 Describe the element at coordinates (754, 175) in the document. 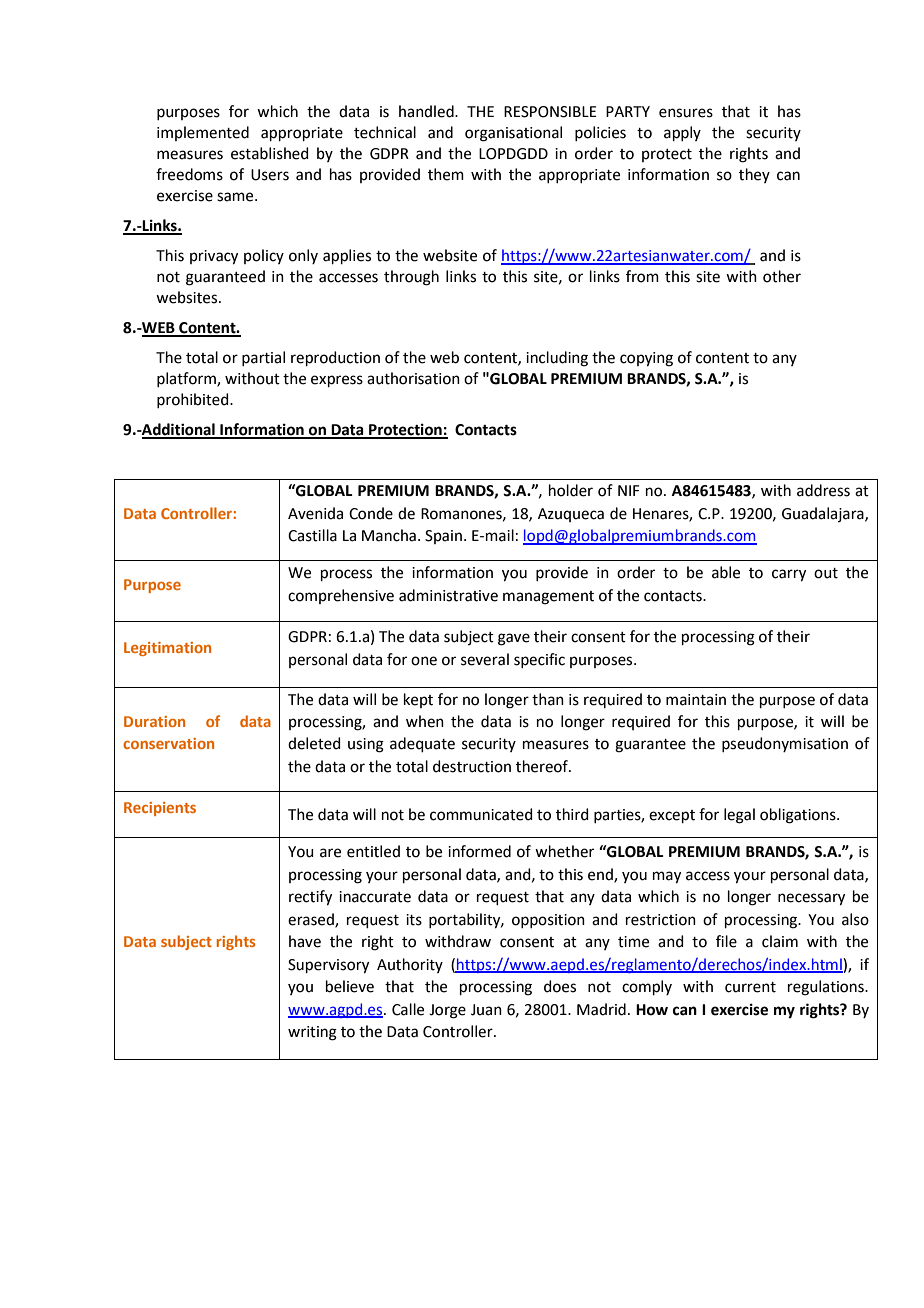

I see `they` at that location.
